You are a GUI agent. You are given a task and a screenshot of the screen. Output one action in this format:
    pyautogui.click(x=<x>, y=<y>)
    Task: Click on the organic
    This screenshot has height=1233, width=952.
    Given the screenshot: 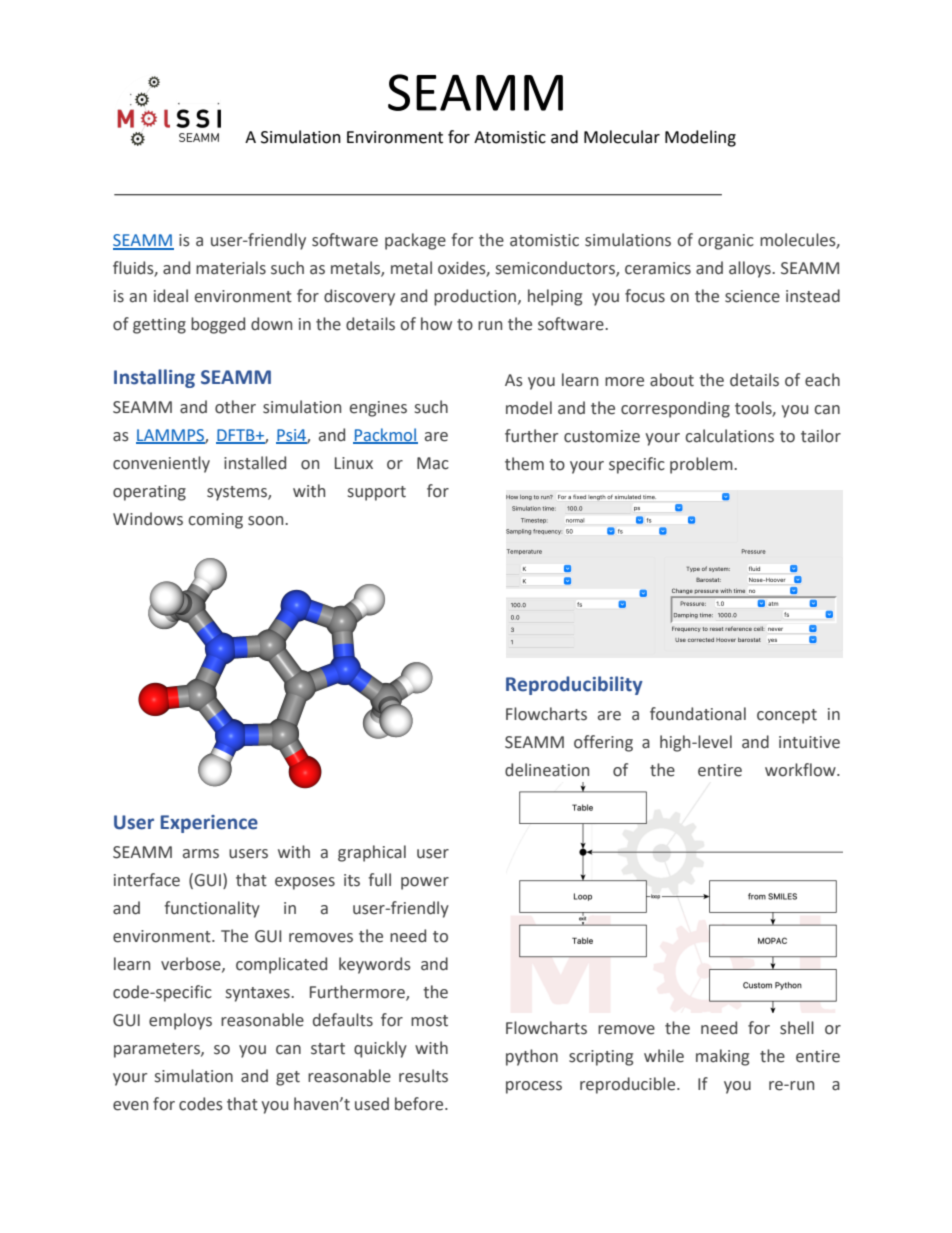 What is the action you would take?
    pyautogui.click(x=726, y=242)
